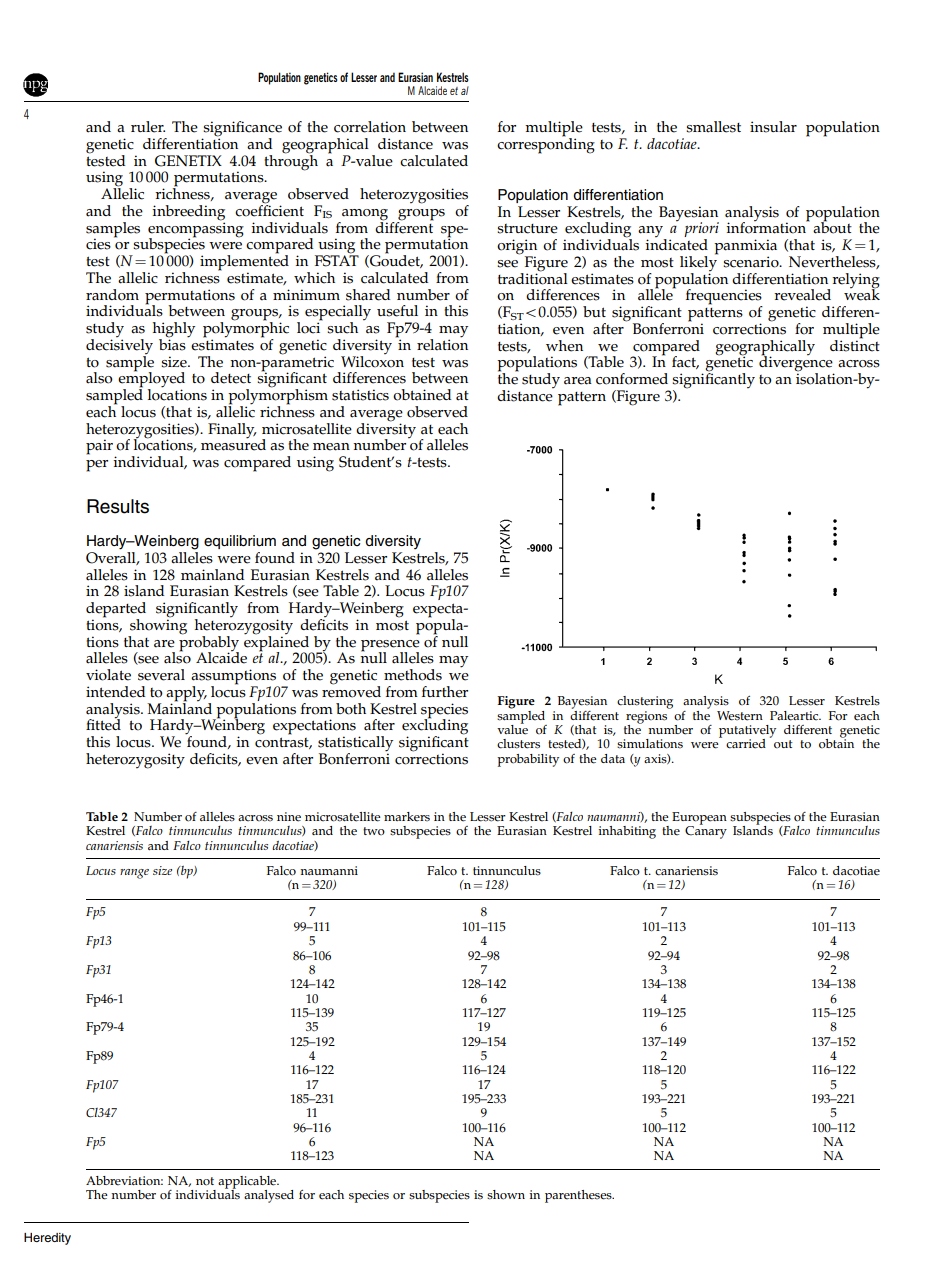  I want to click on Results, so click(118, 506).
